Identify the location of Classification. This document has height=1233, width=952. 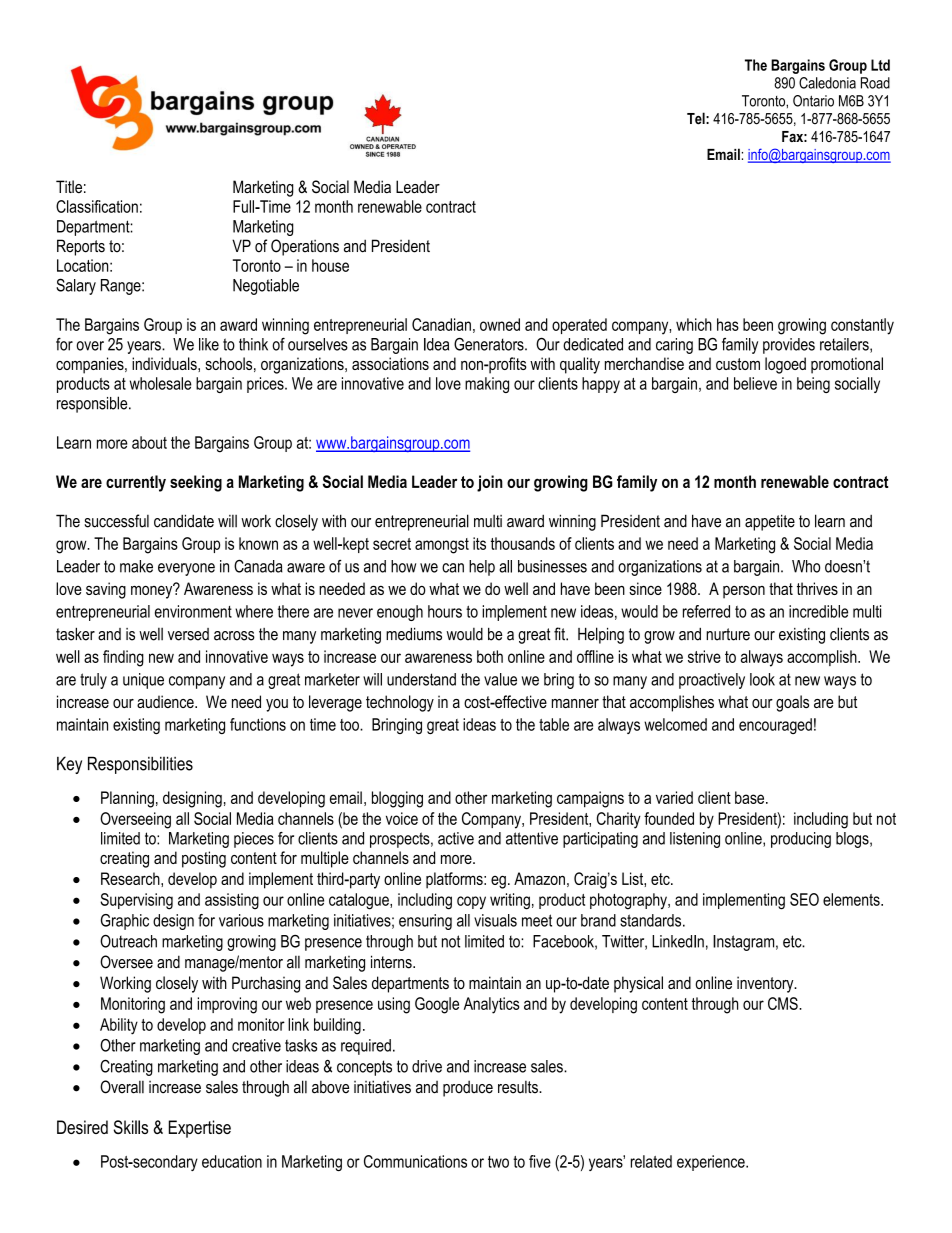
(97, 206).
